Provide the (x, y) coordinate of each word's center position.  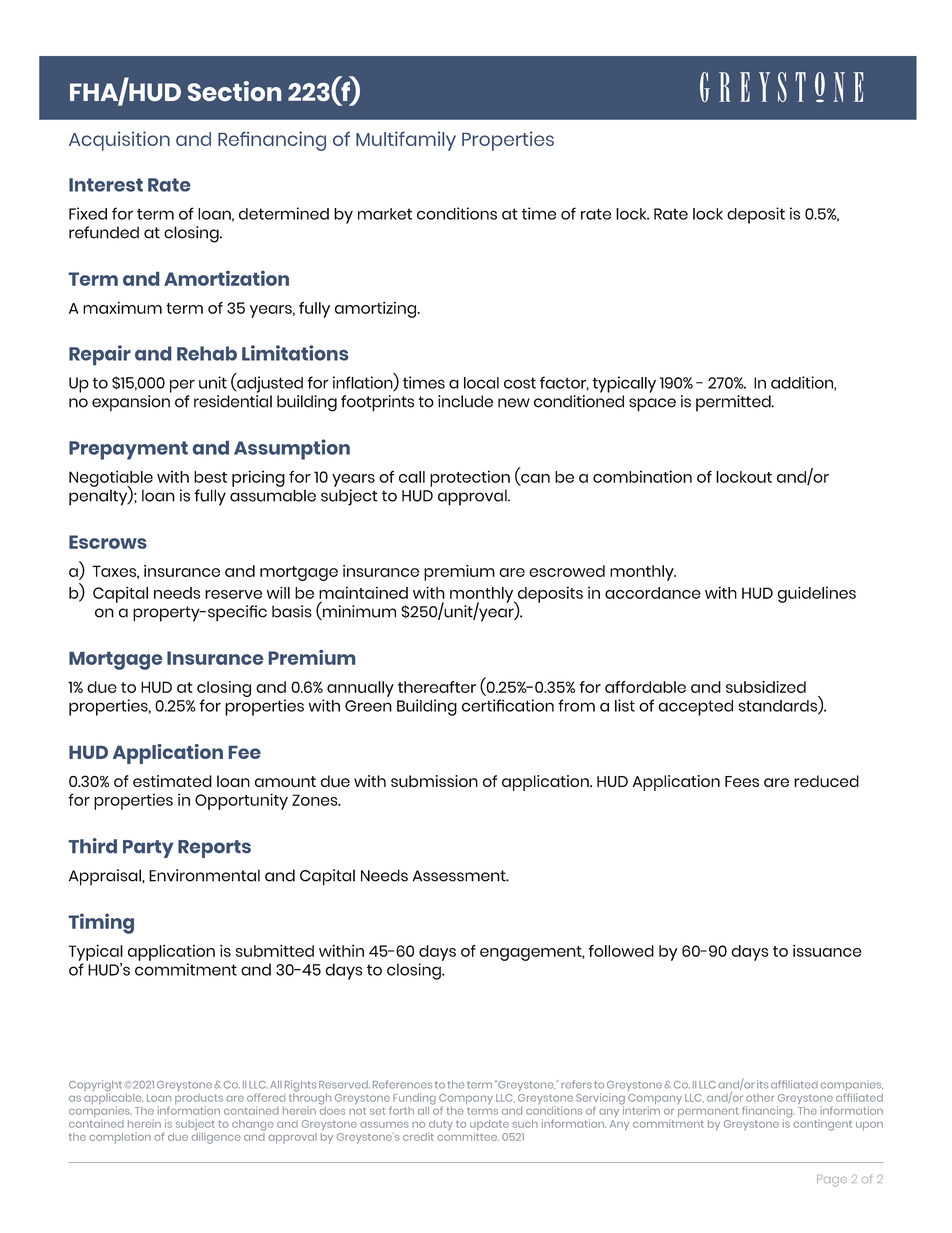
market (385, 214)
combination (642, 476)
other (760, 1098)
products (199, 1100)
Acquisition (119, 141)
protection (470, 478)
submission (434, 781)
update (489, 1126)
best (210, 477)
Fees (742, 781)
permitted (734, 403)
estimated (172, 781)
